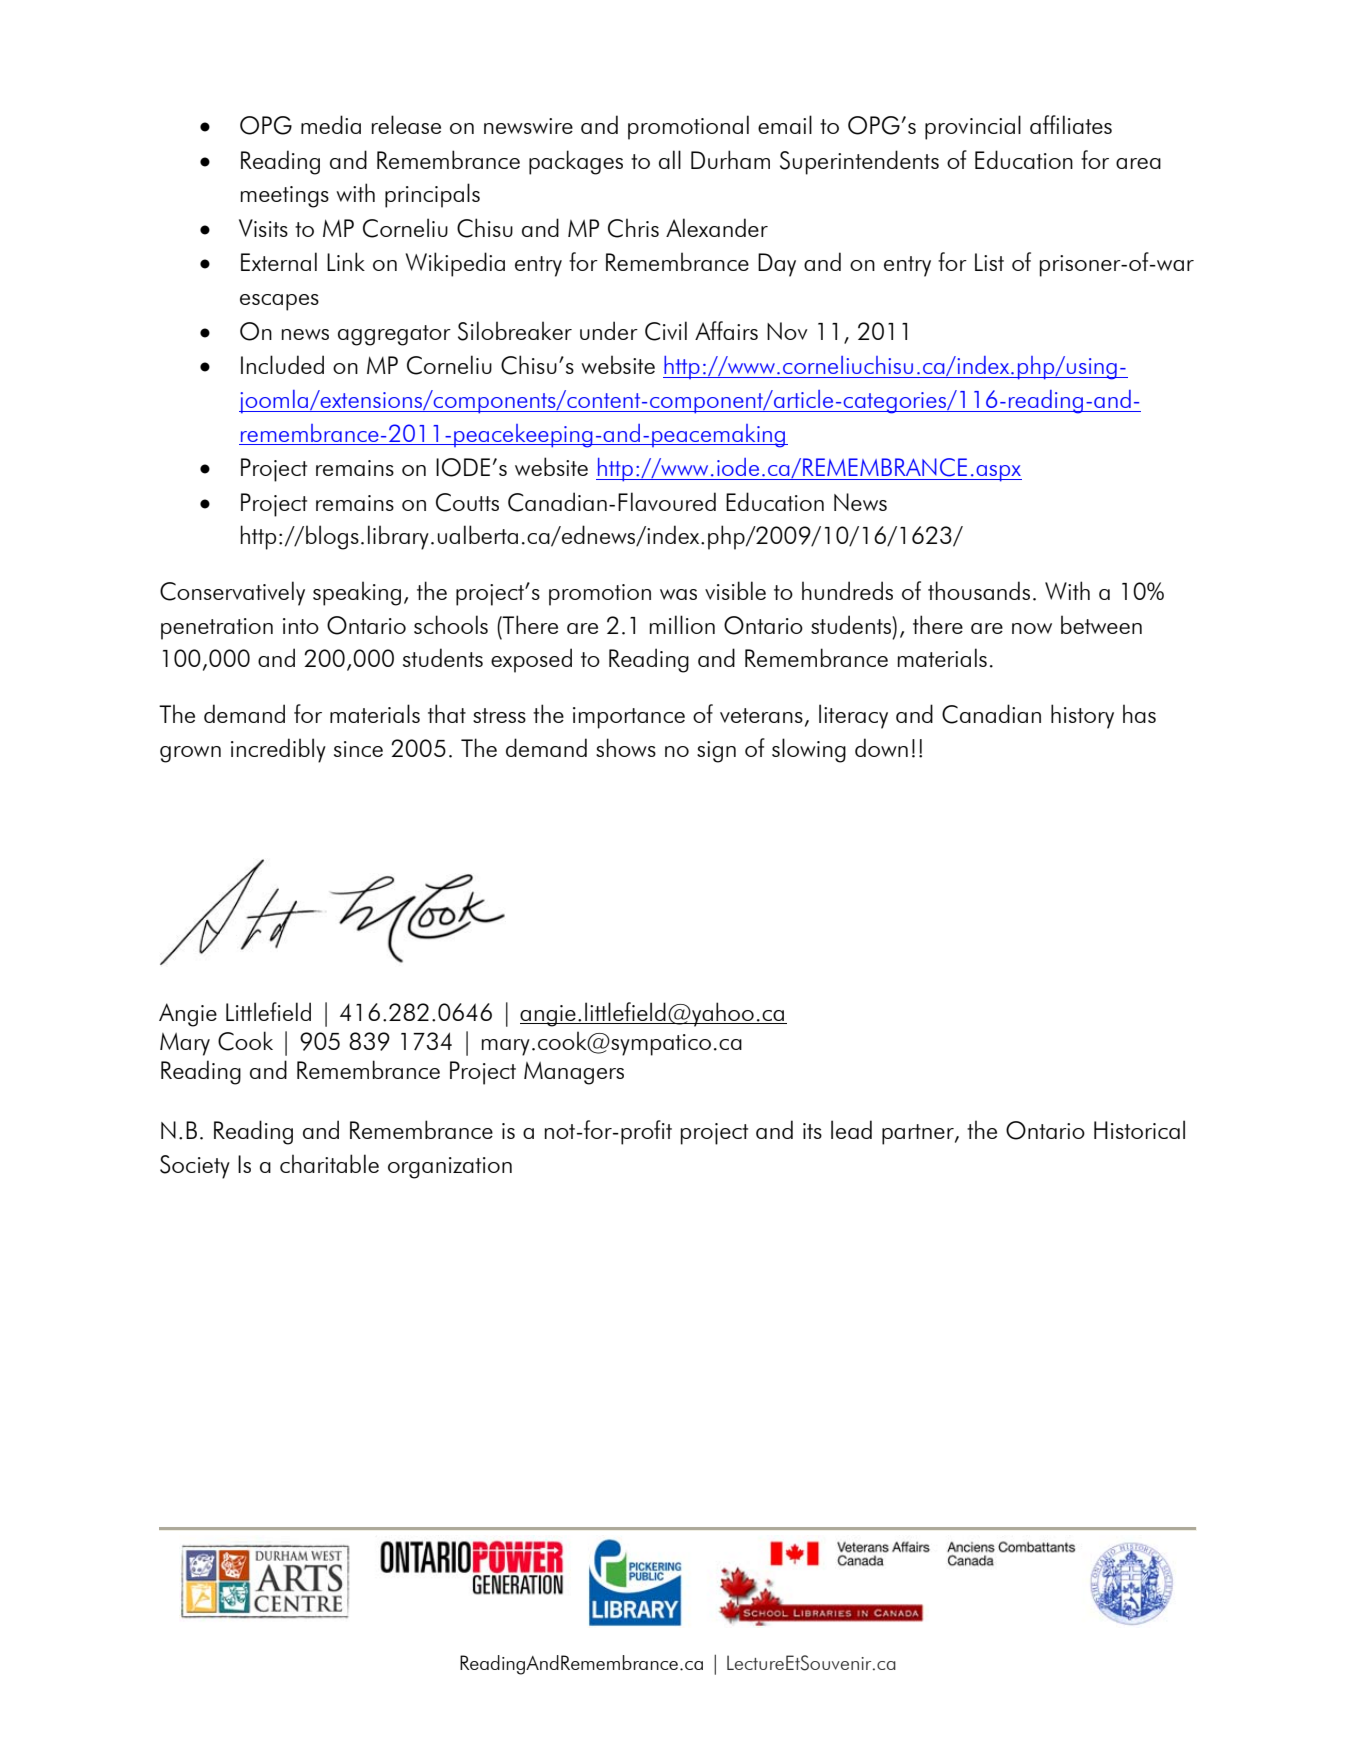 This document has height=1755, width=1356. What do you see at coordinates (1139, 1129) in the document?
I see `Historical` at bounding box center [1139, 1129].
